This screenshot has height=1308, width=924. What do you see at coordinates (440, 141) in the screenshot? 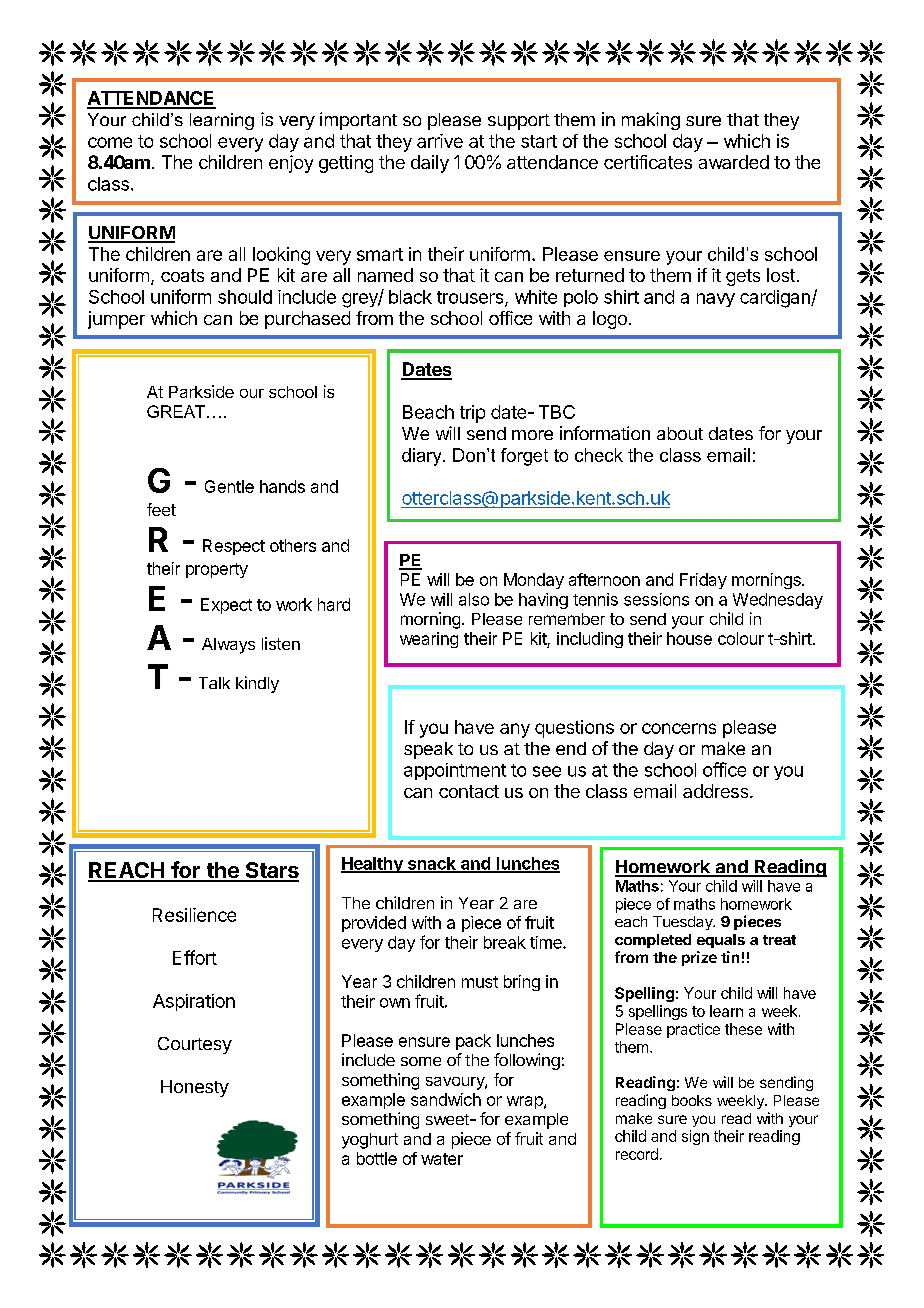
I see `arrive` at bounding box center [440, 141].
